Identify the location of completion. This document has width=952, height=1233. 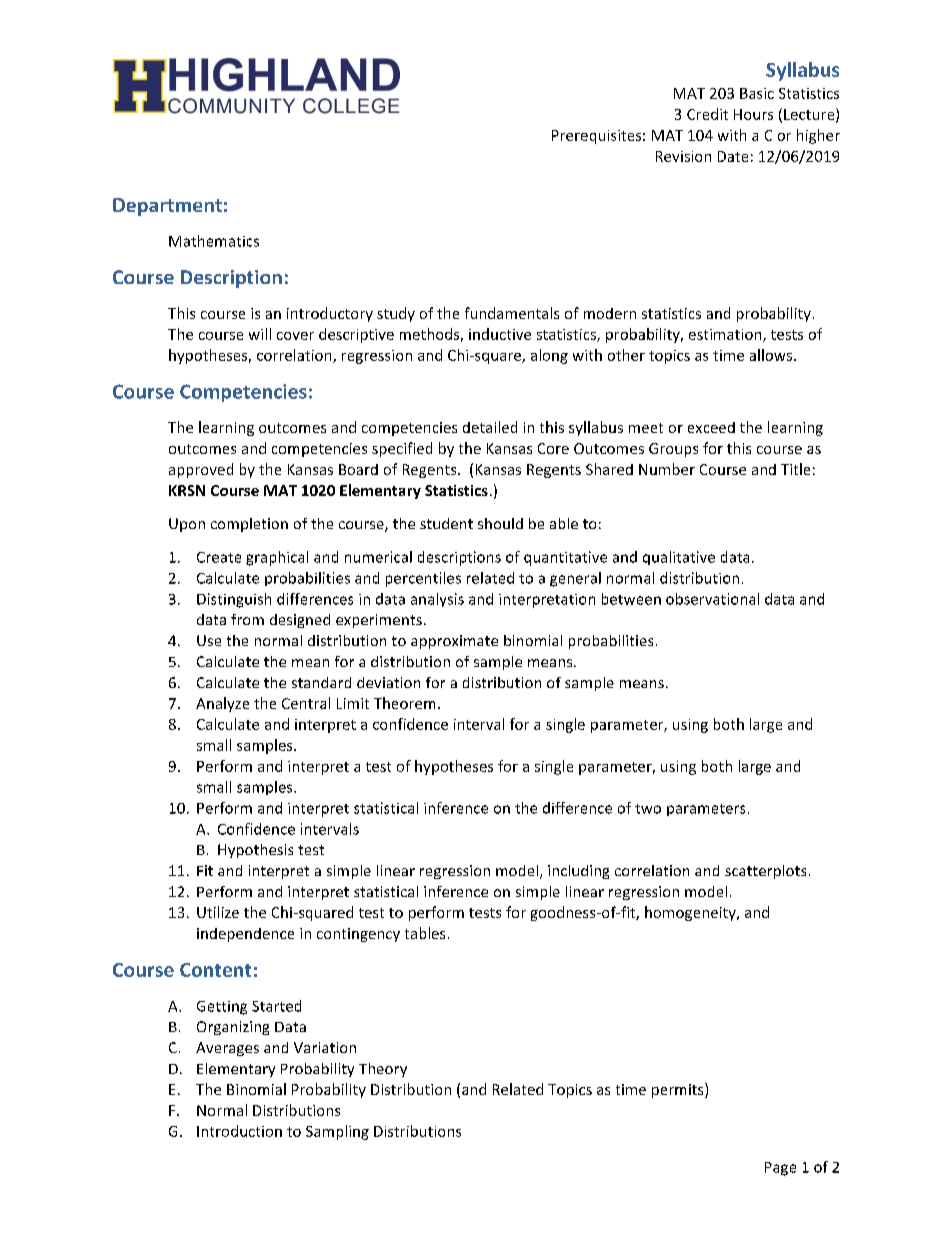
(249, 525).
